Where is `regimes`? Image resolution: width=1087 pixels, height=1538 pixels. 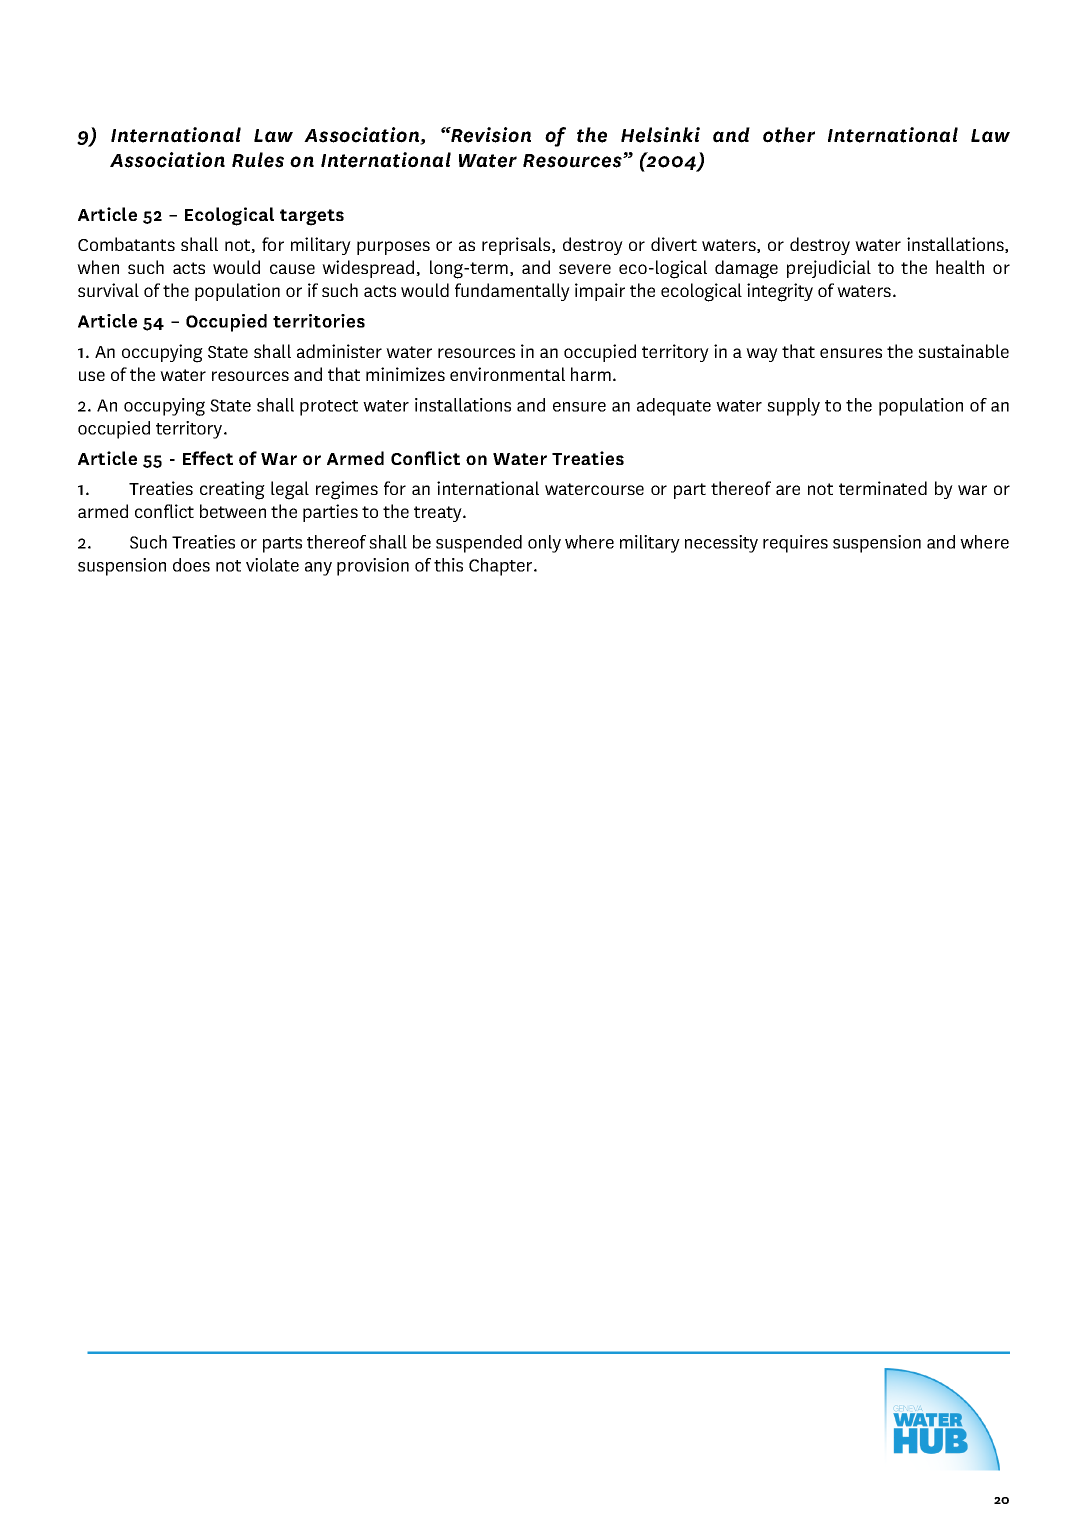 regimes is located at coordinates (347, 490).
